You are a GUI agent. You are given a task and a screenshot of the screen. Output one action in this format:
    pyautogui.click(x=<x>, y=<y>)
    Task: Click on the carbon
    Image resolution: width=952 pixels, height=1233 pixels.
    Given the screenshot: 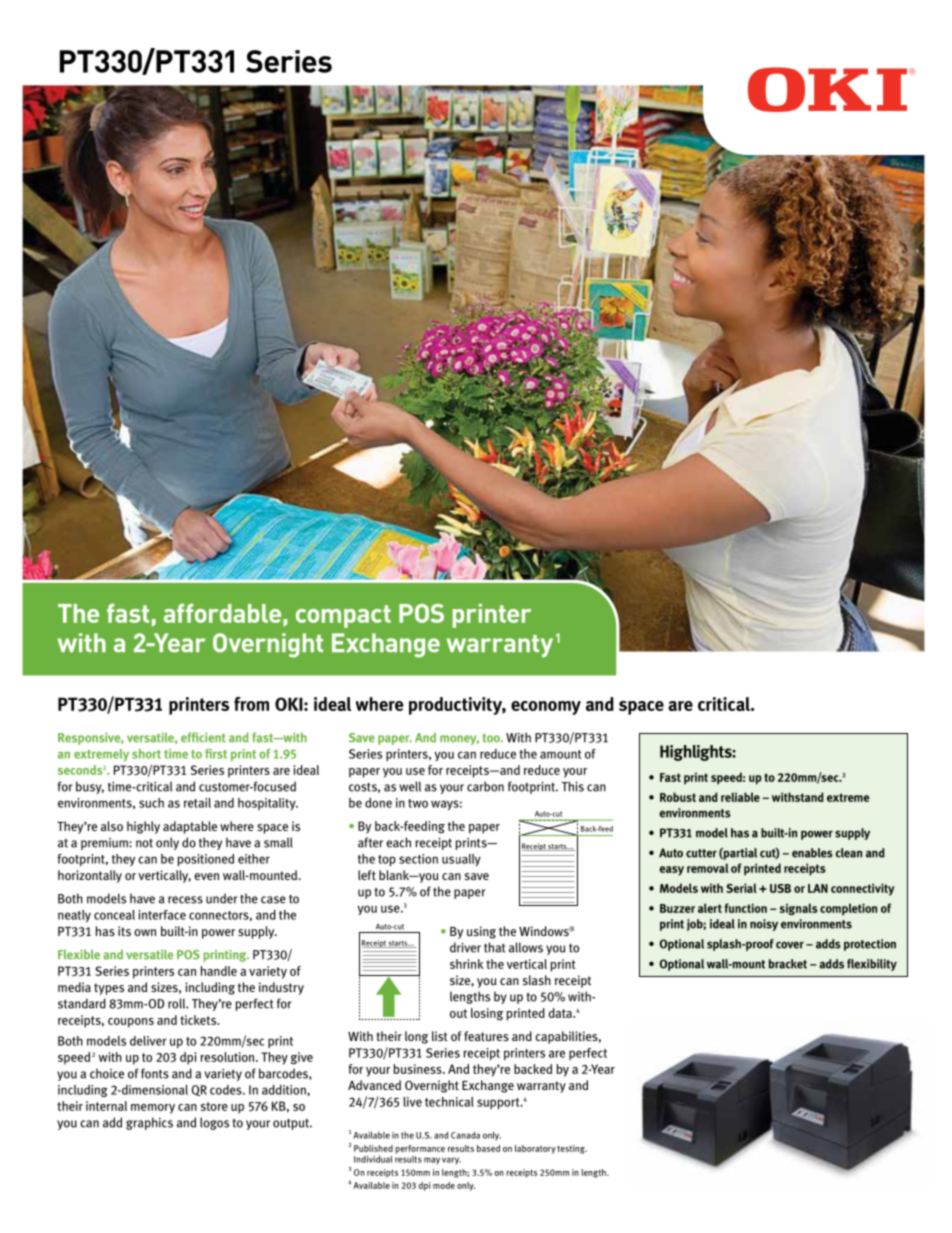 What is the action you would take?
    pyautogui.click(x=485, y=786)
